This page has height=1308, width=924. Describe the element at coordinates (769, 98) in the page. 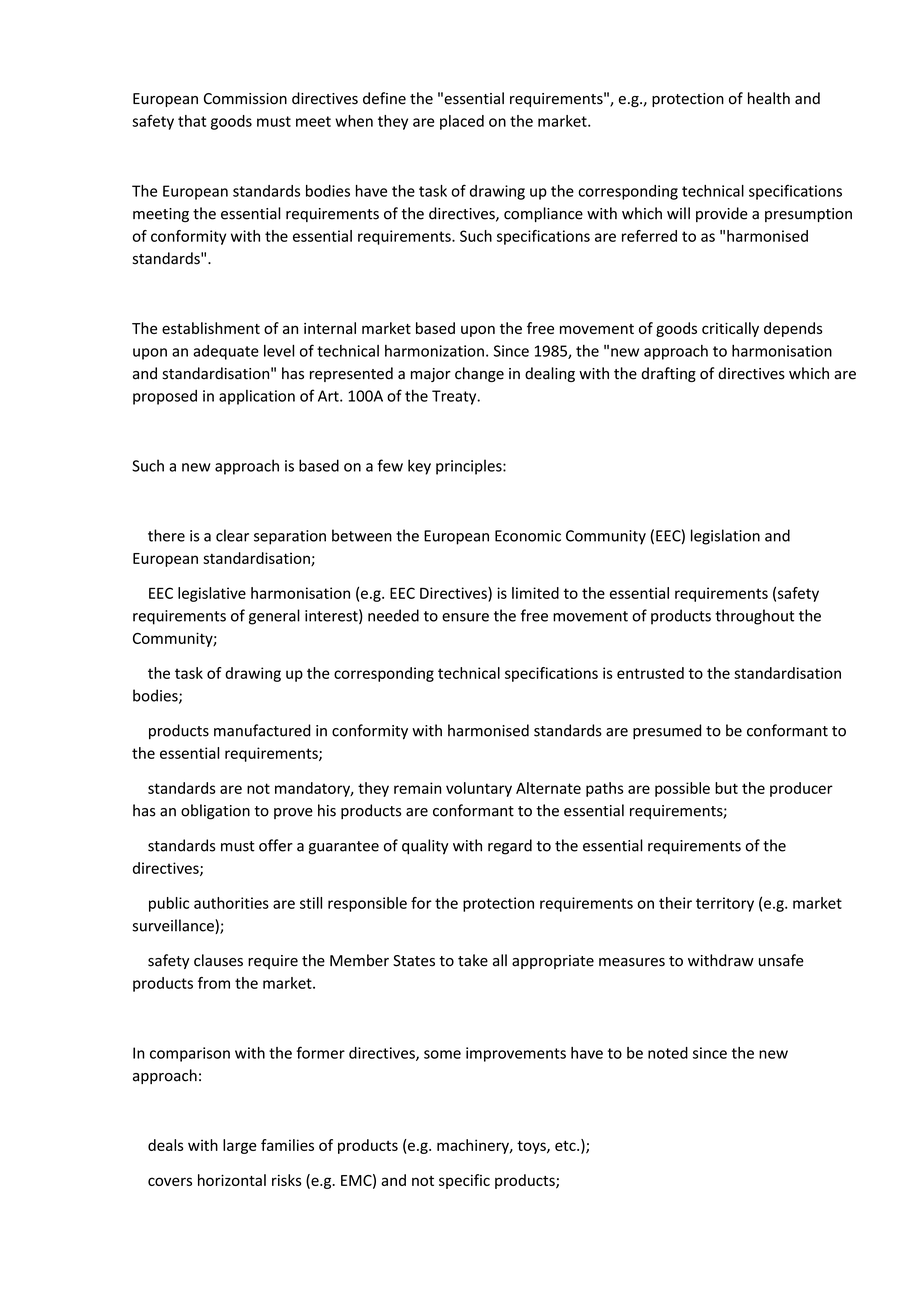

I see `health` at that location.
